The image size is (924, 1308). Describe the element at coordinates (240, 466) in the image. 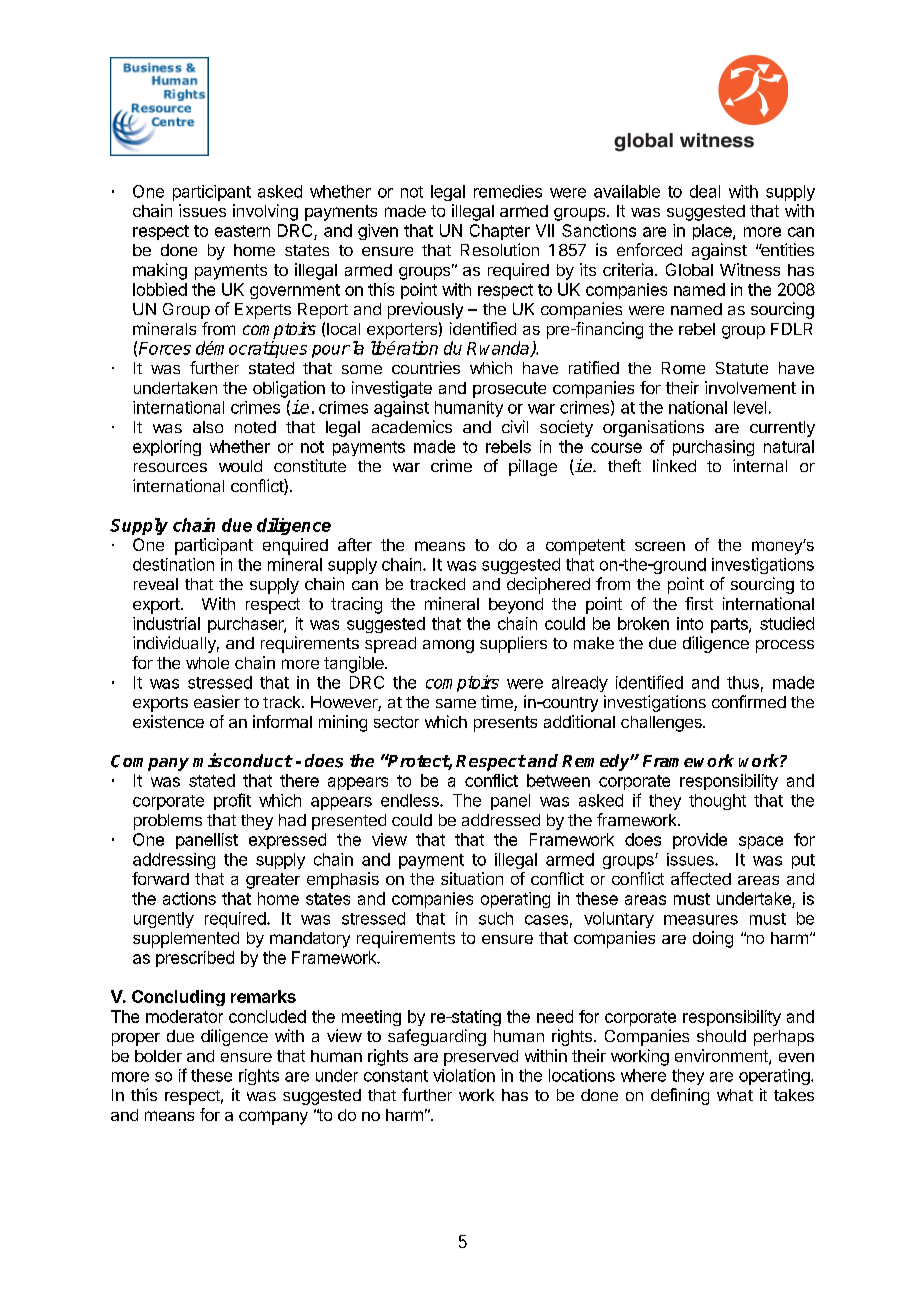

I see `would` at that location.
